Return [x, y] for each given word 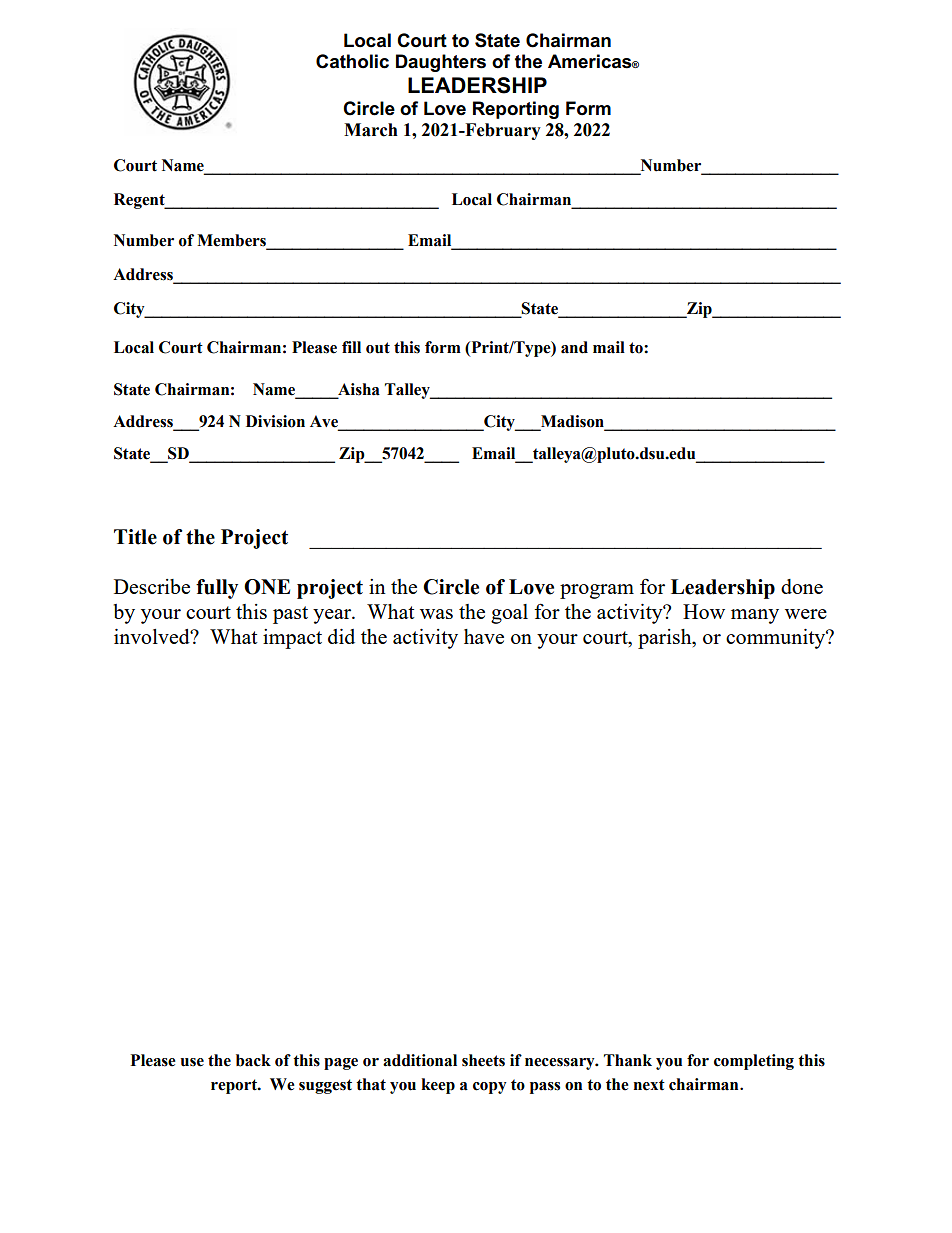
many [755, 616]
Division [275, 421]
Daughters [441, 63]
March [371, 130]
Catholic [352, 61]
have [484, 636]
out [378, 348]
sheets [483, 1060]
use [192, 1062]
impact [292, 639]
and [574, 347]
